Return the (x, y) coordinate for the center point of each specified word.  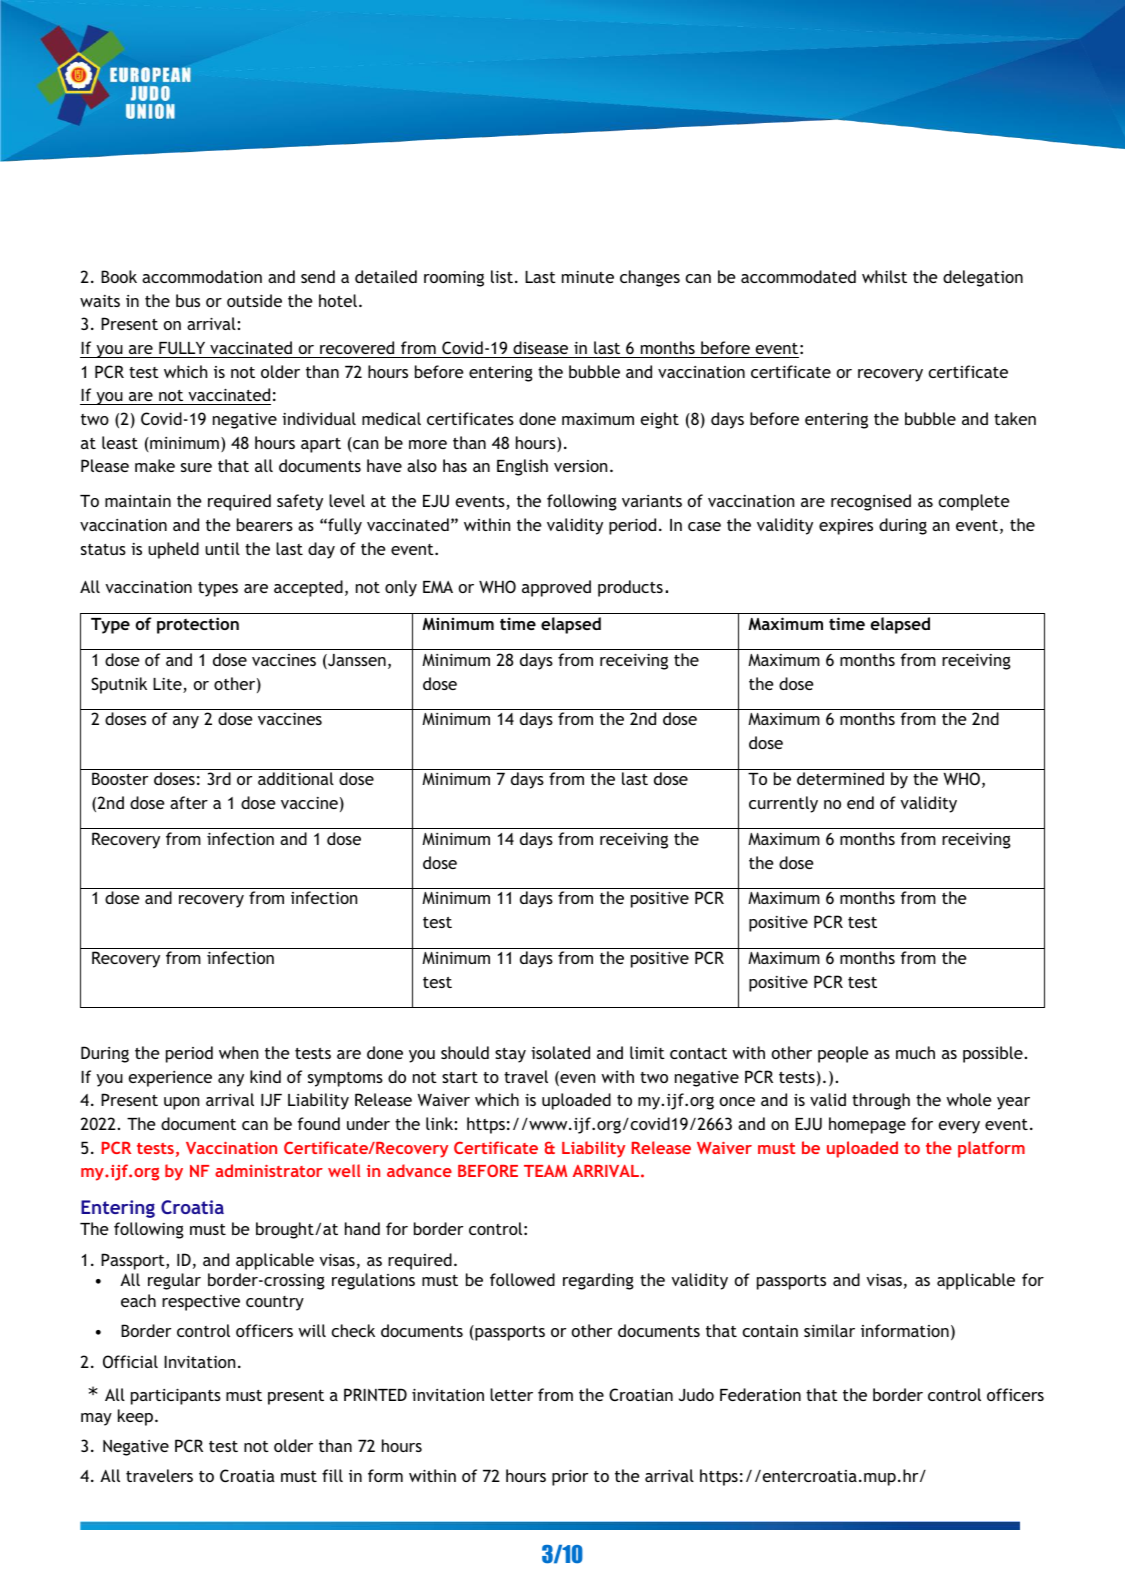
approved (556, 588)
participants (176, 1396)
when (238, 1052)
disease (540, 347)
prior (570, 1477)
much (915, 1052)
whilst (884, 276)
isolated (560, 1052)
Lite (168, 685)
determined (840, 778)
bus (188, 300)
